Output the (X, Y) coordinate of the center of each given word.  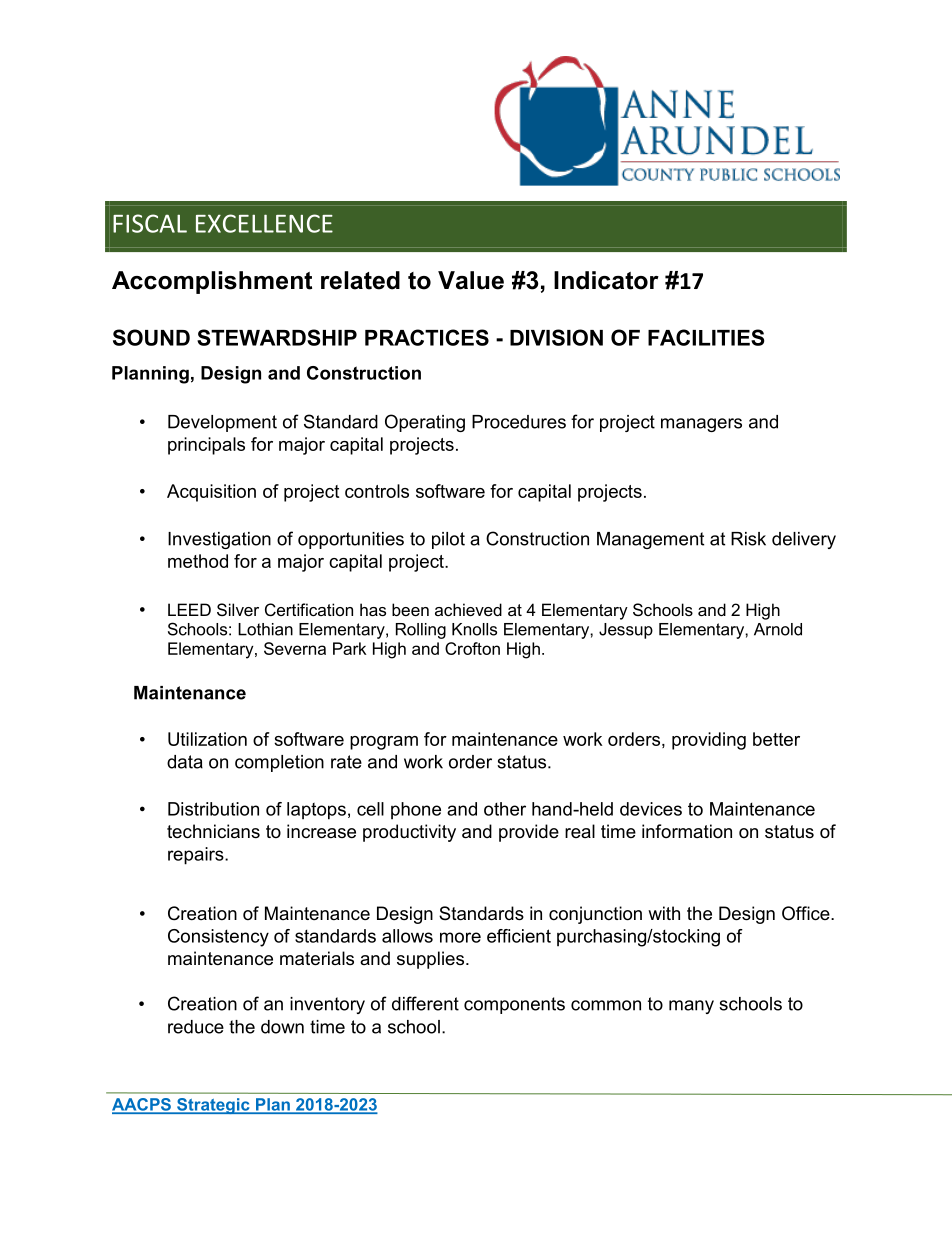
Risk (748, 539)
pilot (448, 540)
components (514, 1005)
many (691, 1007)
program (384, 743)
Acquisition (211, 493)
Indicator (606, 280)
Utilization (207, 739)
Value (471, 280)
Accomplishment (212, 282)
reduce (196, 1027)
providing (709, 741)
